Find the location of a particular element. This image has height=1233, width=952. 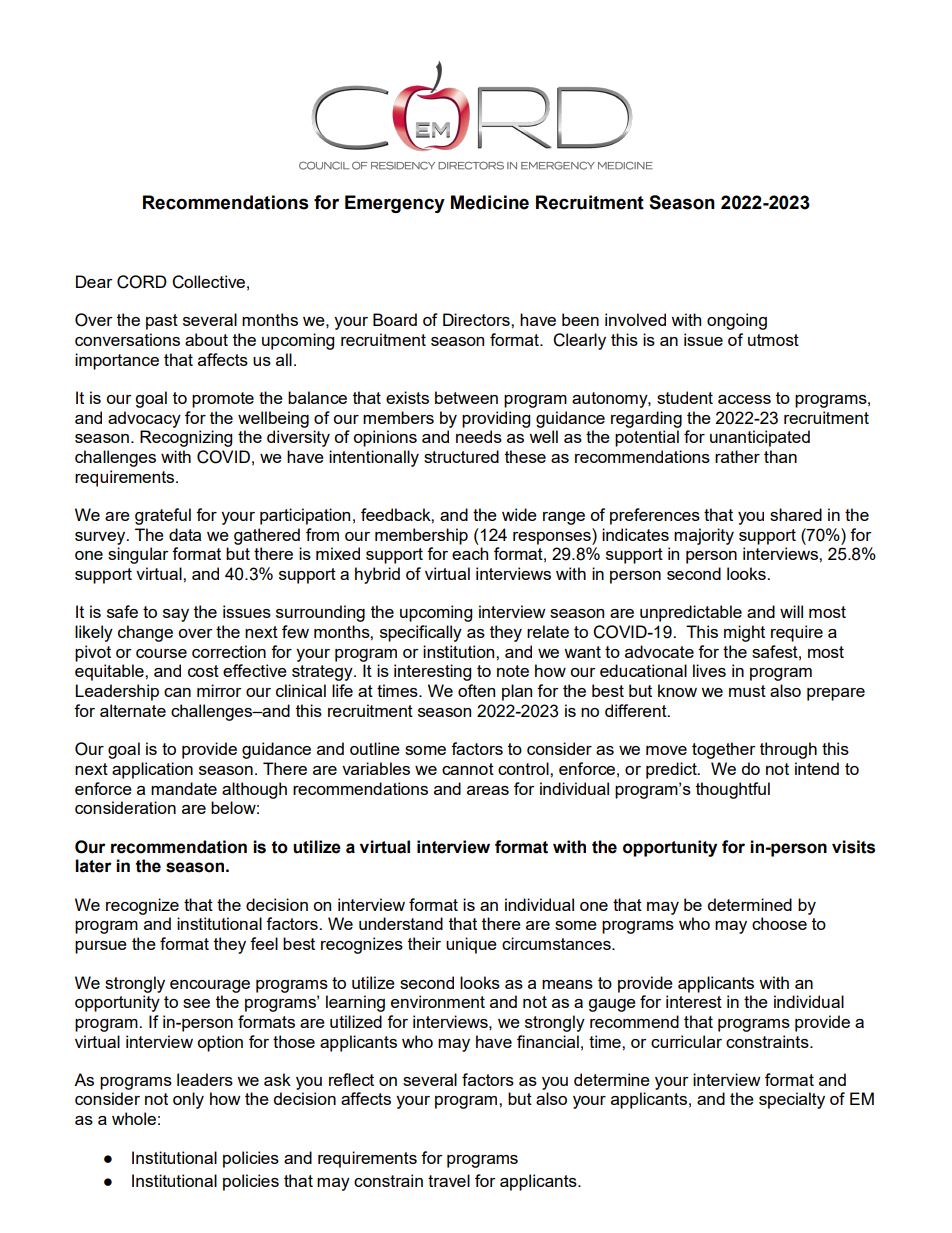

travel is located at coordinates (449, 1180).
